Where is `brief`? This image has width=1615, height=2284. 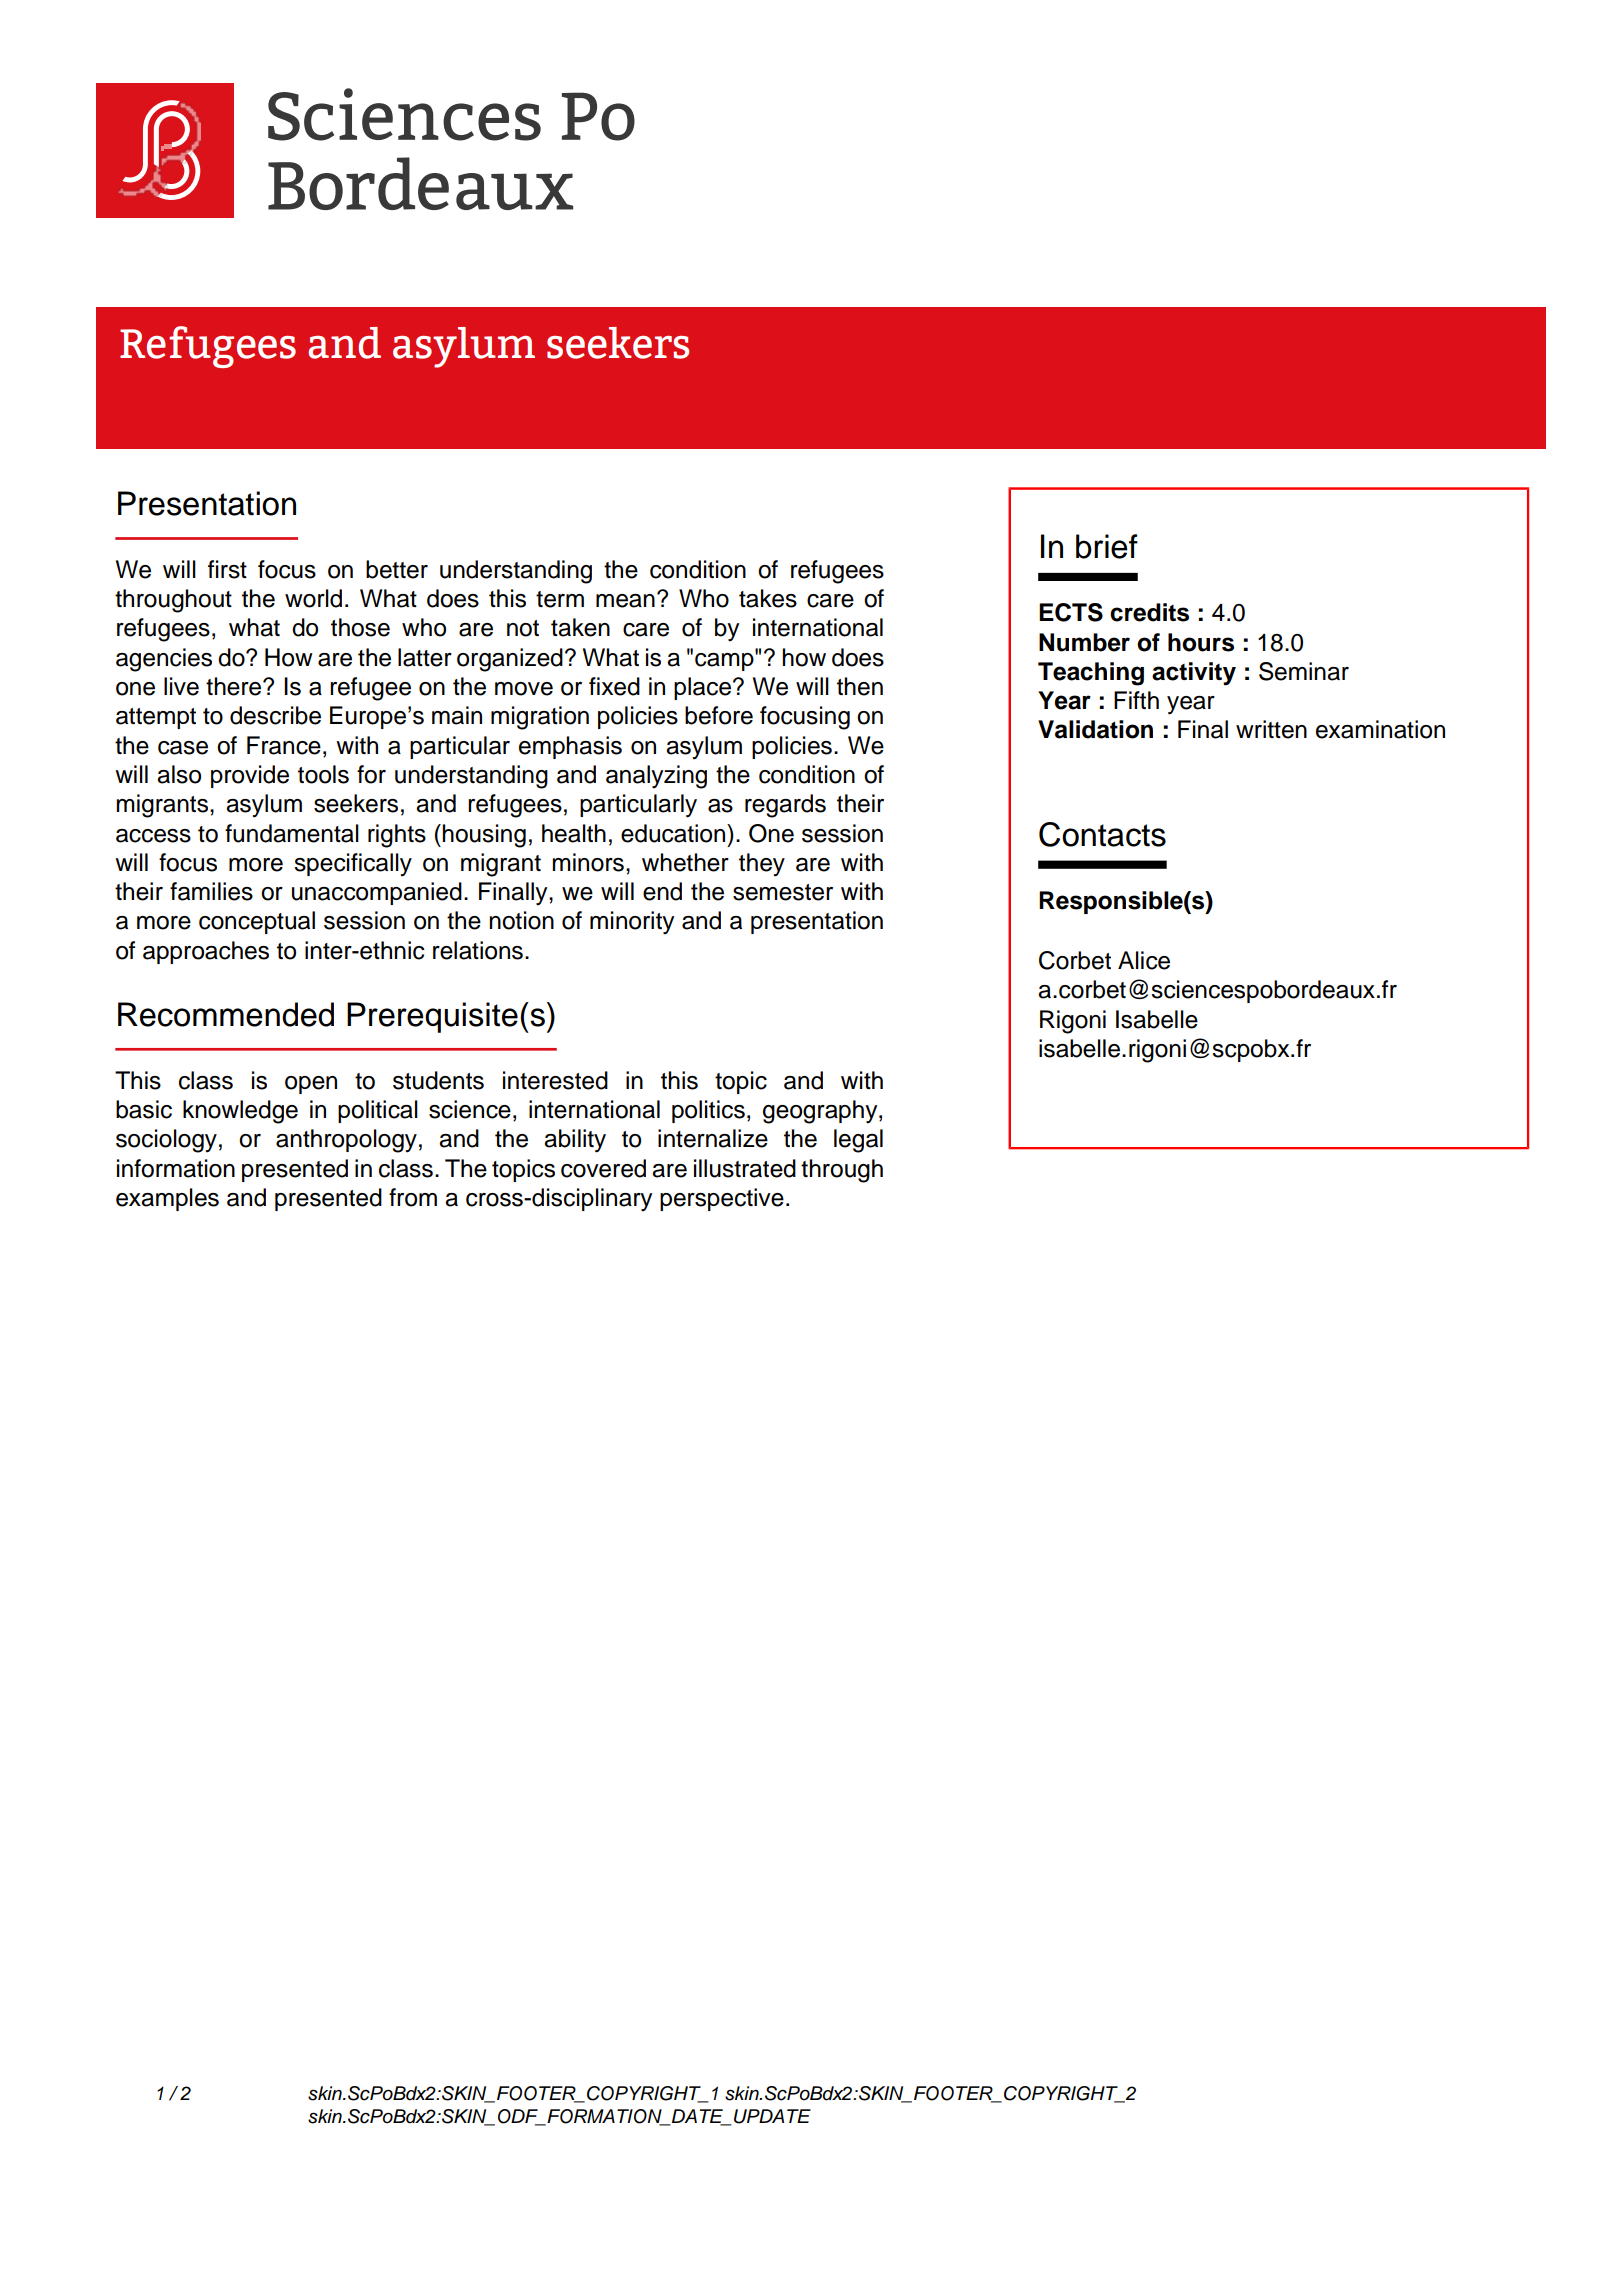
brief is located at coordinates (1107, 546).
